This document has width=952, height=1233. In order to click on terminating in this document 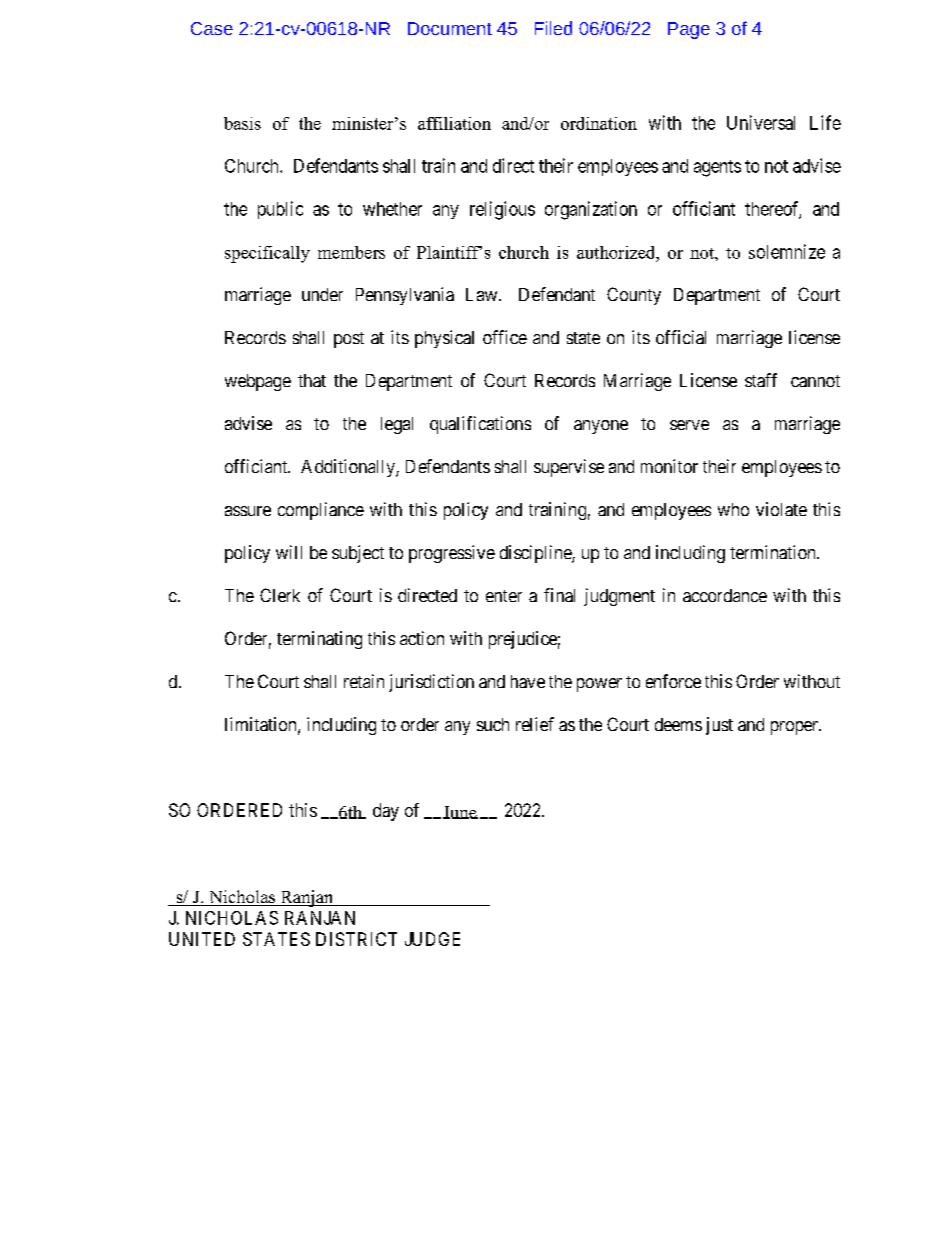, I will do `click(319, 640)`.
